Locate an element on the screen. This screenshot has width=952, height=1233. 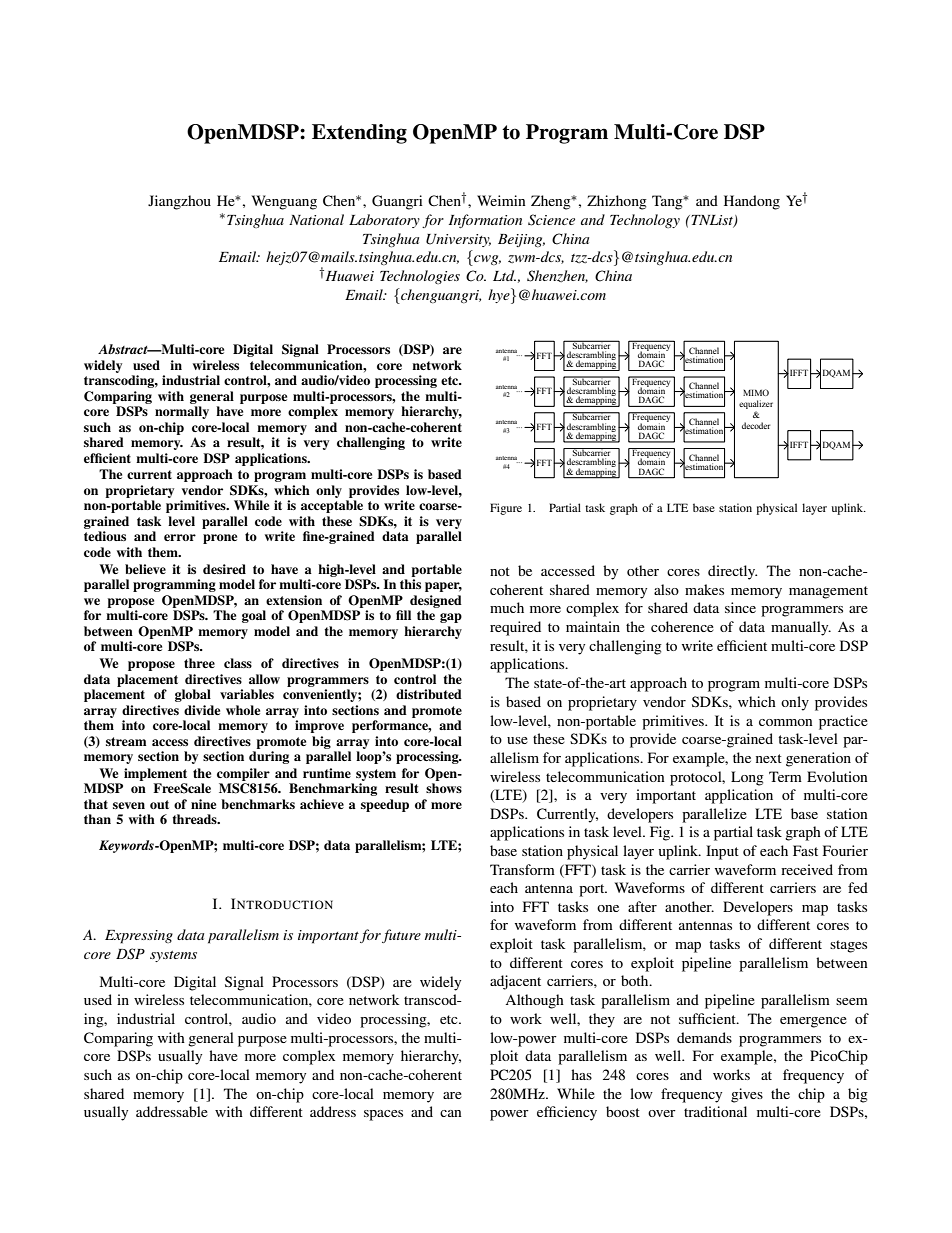
manually is located at coordinates (801, 628).
